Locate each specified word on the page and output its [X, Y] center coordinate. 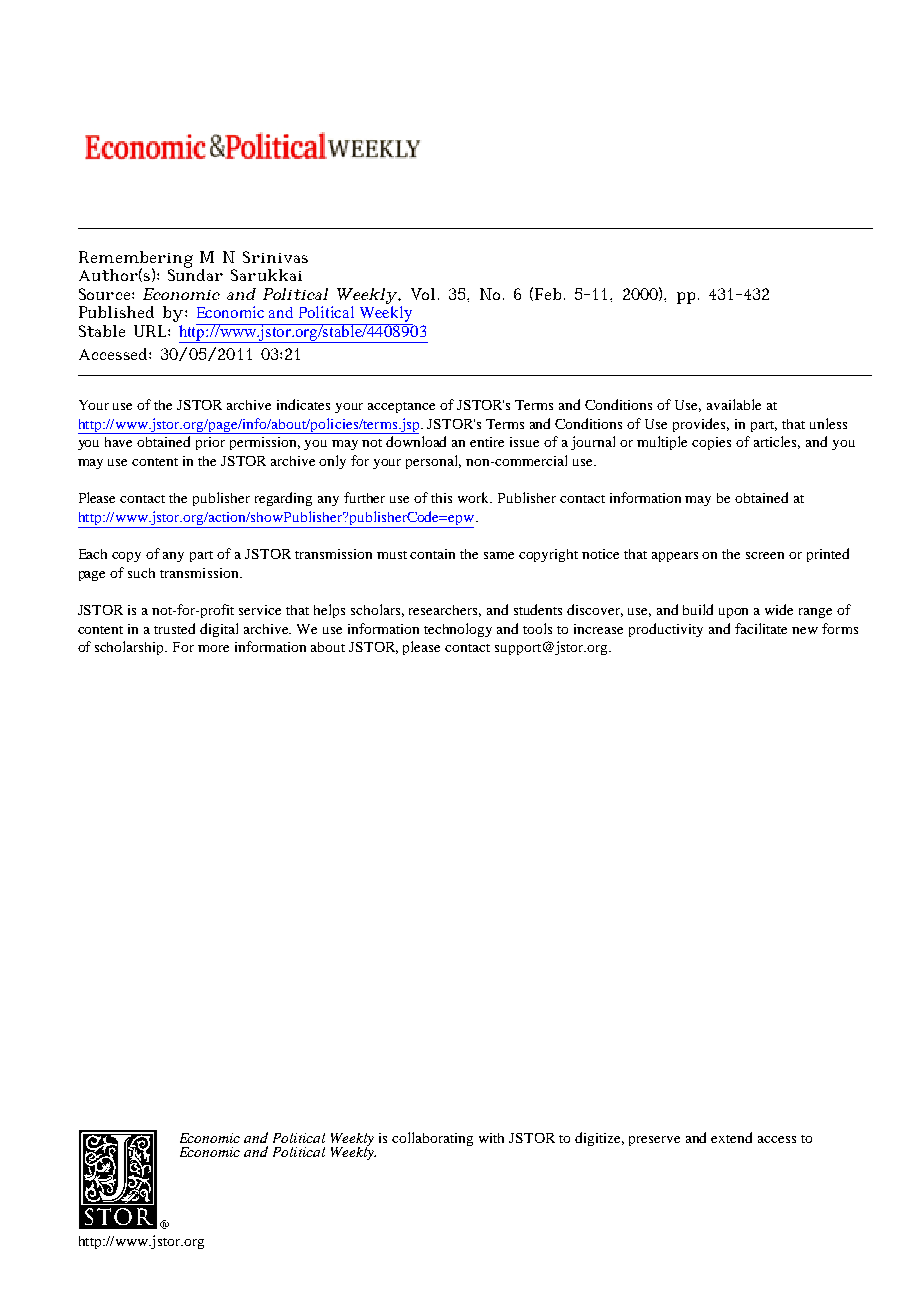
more [213, 648]
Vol [425, 294]
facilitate [761, 628]
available [734, 404]
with [491, 1138]
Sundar [195, 274]
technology [458, 630]
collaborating [432, 1139]
